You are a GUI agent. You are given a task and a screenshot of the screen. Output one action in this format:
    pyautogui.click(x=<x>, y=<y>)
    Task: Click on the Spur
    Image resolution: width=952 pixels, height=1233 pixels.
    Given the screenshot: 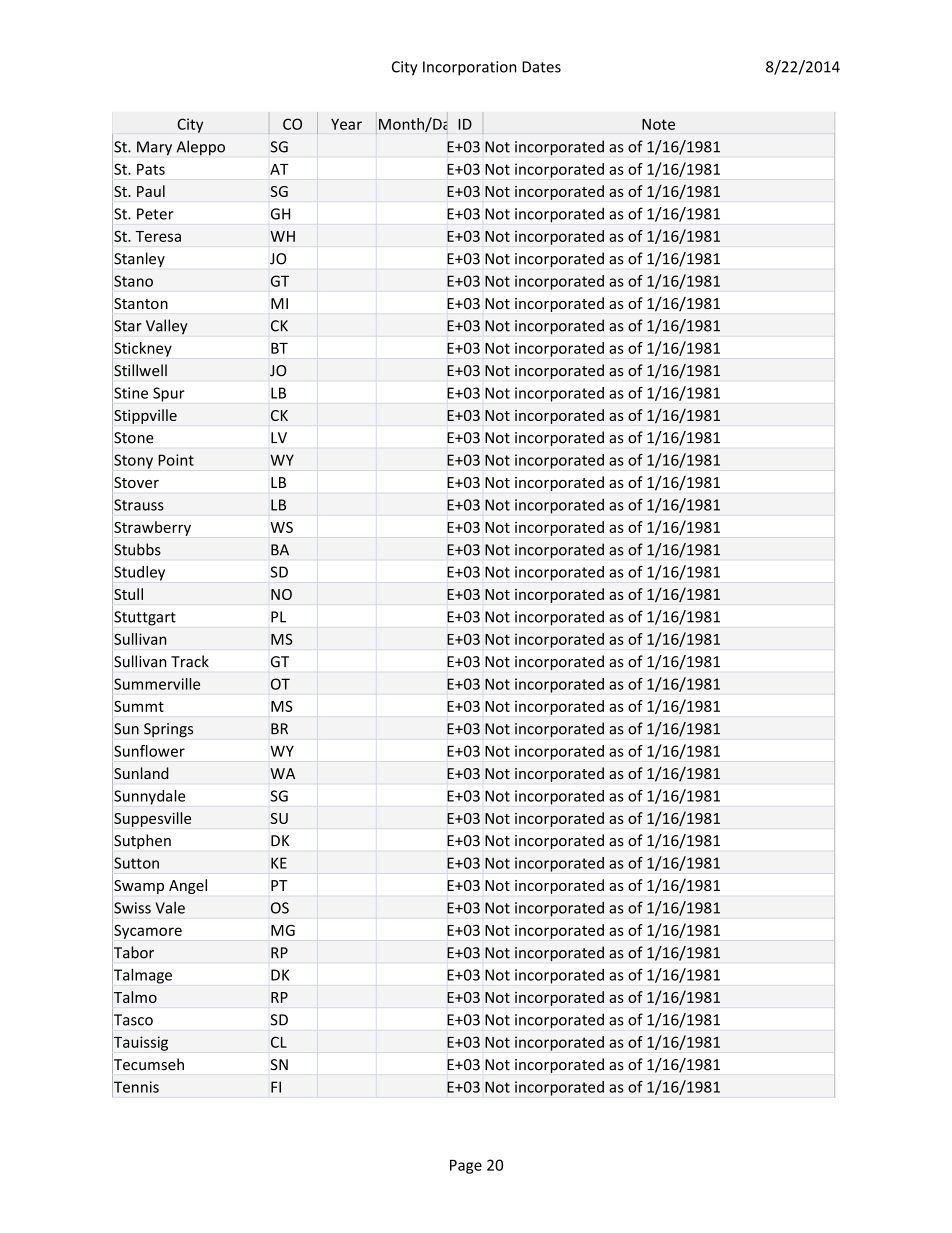 What is the action you would take?
    pyautogui.click(x=169, y=394)
